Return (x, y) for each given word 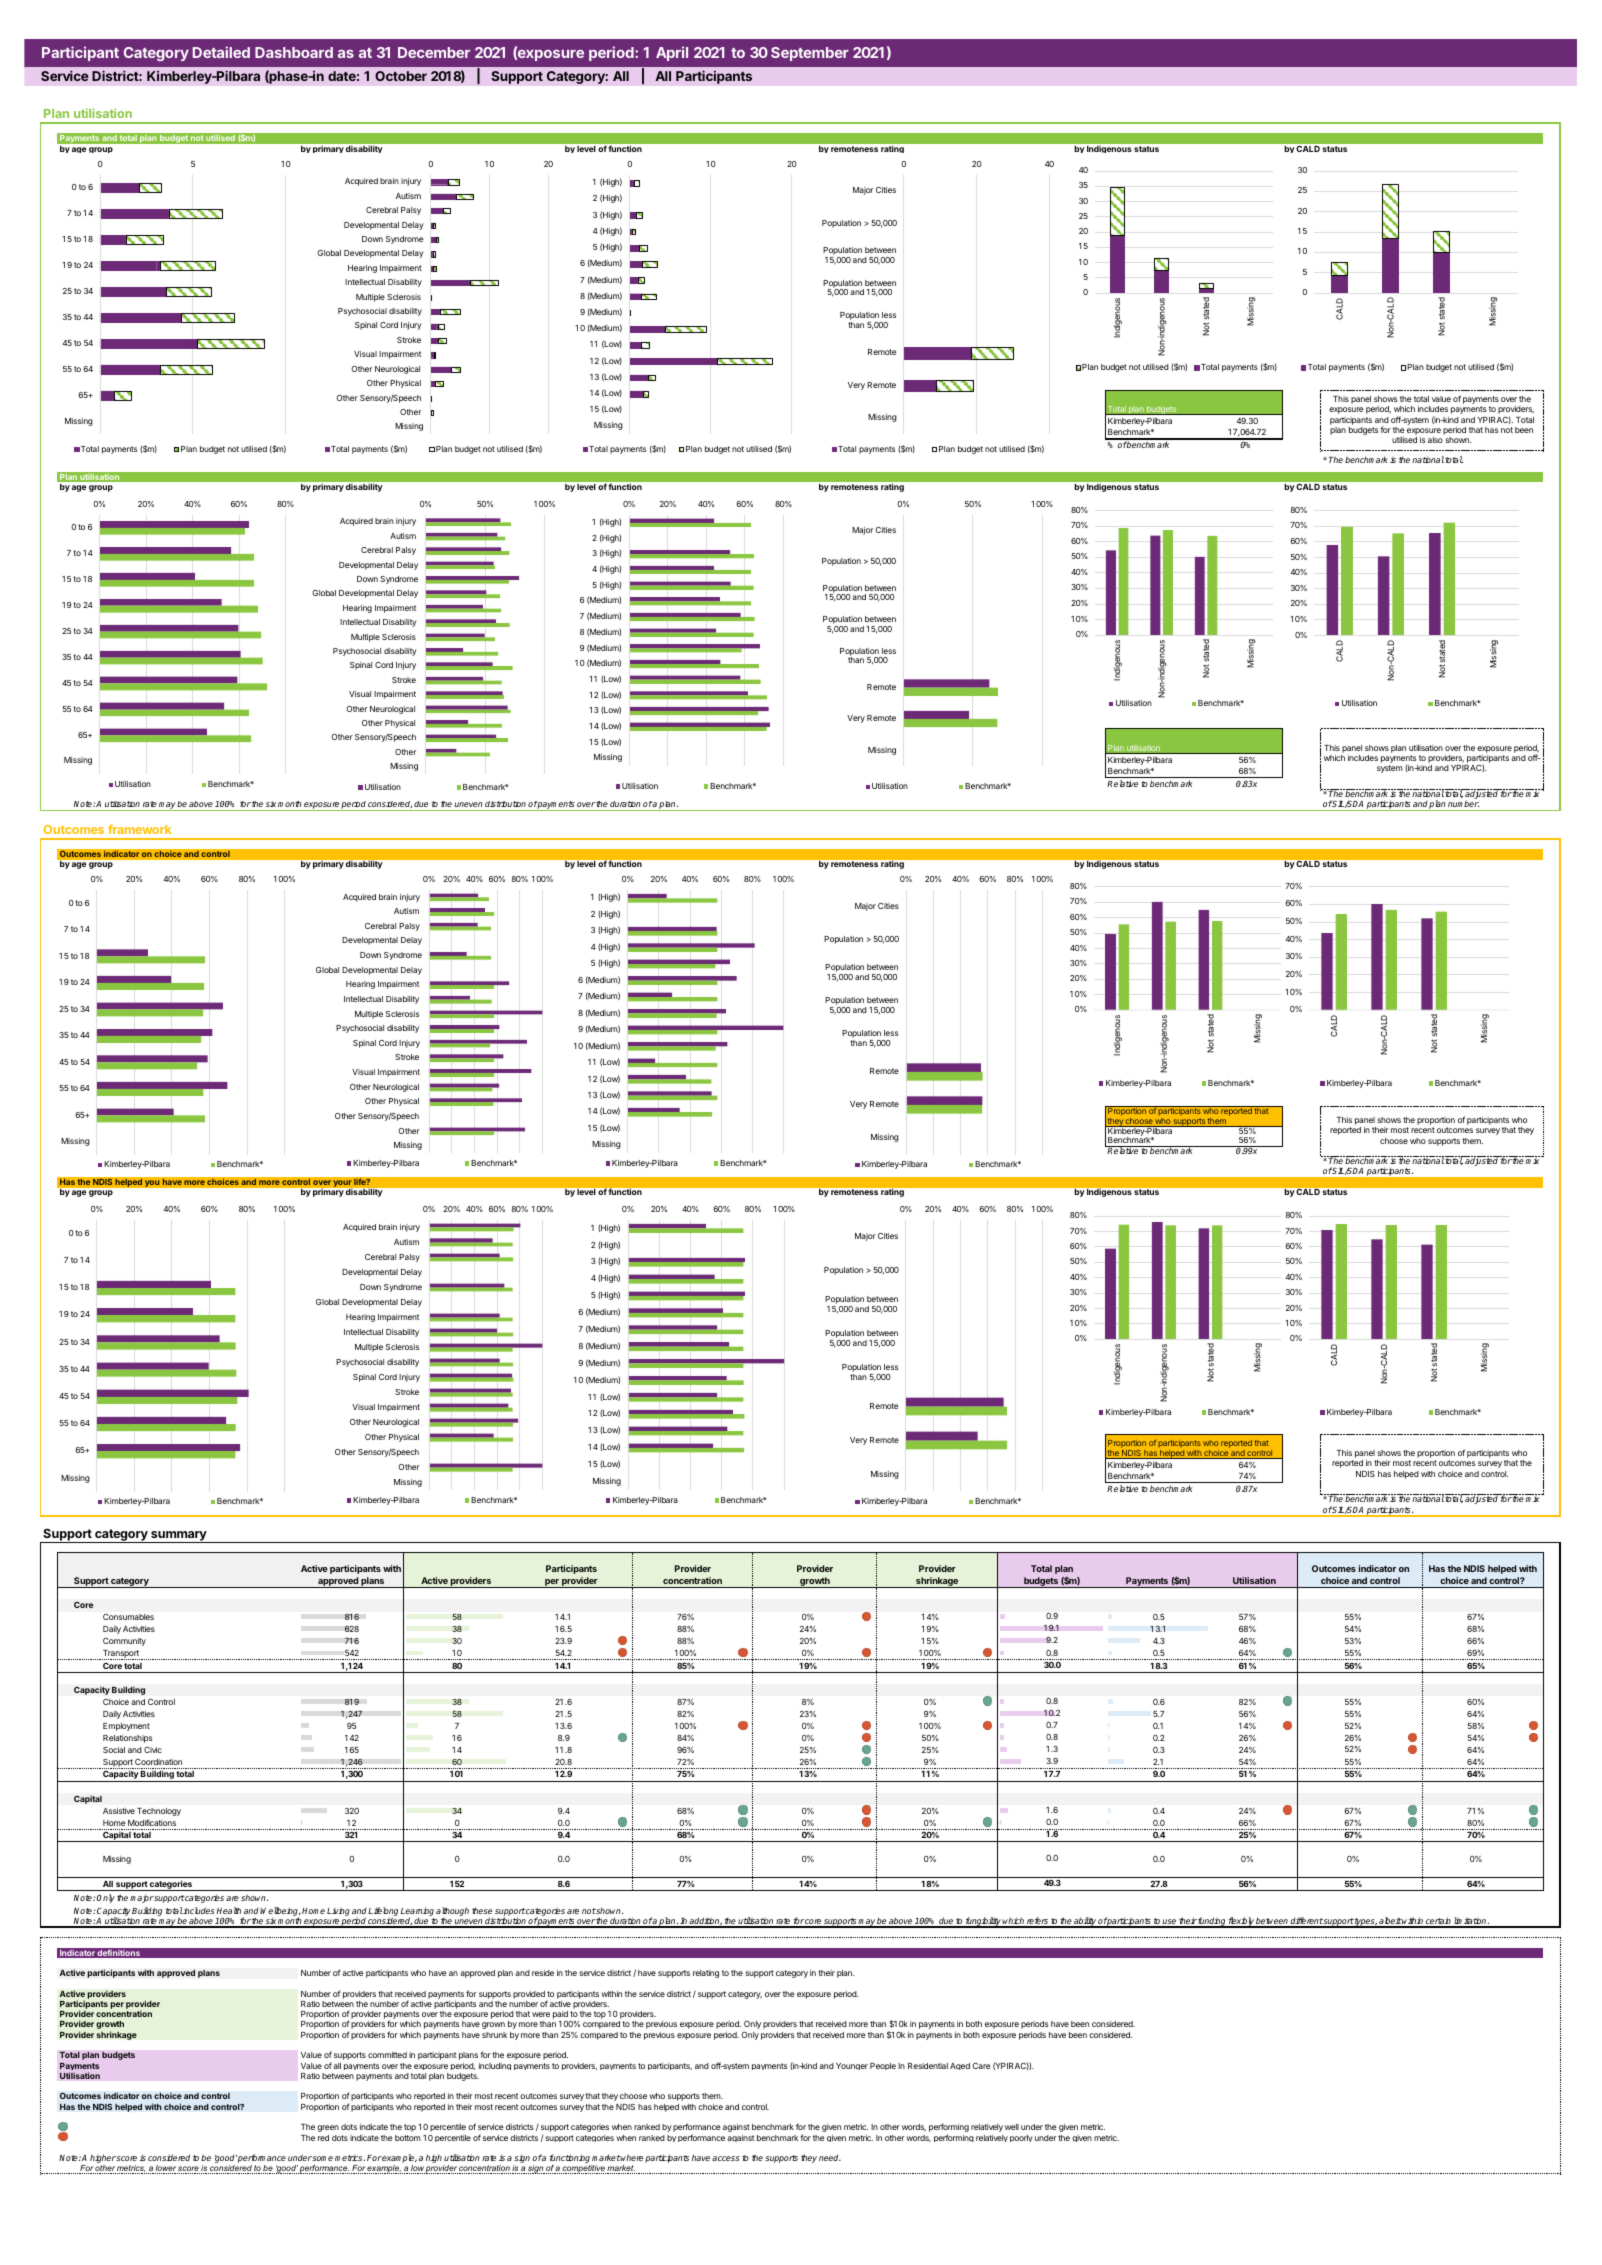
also (1435, 440)
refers (1037, 1922)
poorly (1021, 2138)
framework (139, 829)
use (1169, 1923)
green (328, 2128)
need (830, 2157)
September (810, 54)
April (672, 53)
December (434, 52)
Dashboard (294, 52)
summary (179, 1537)
